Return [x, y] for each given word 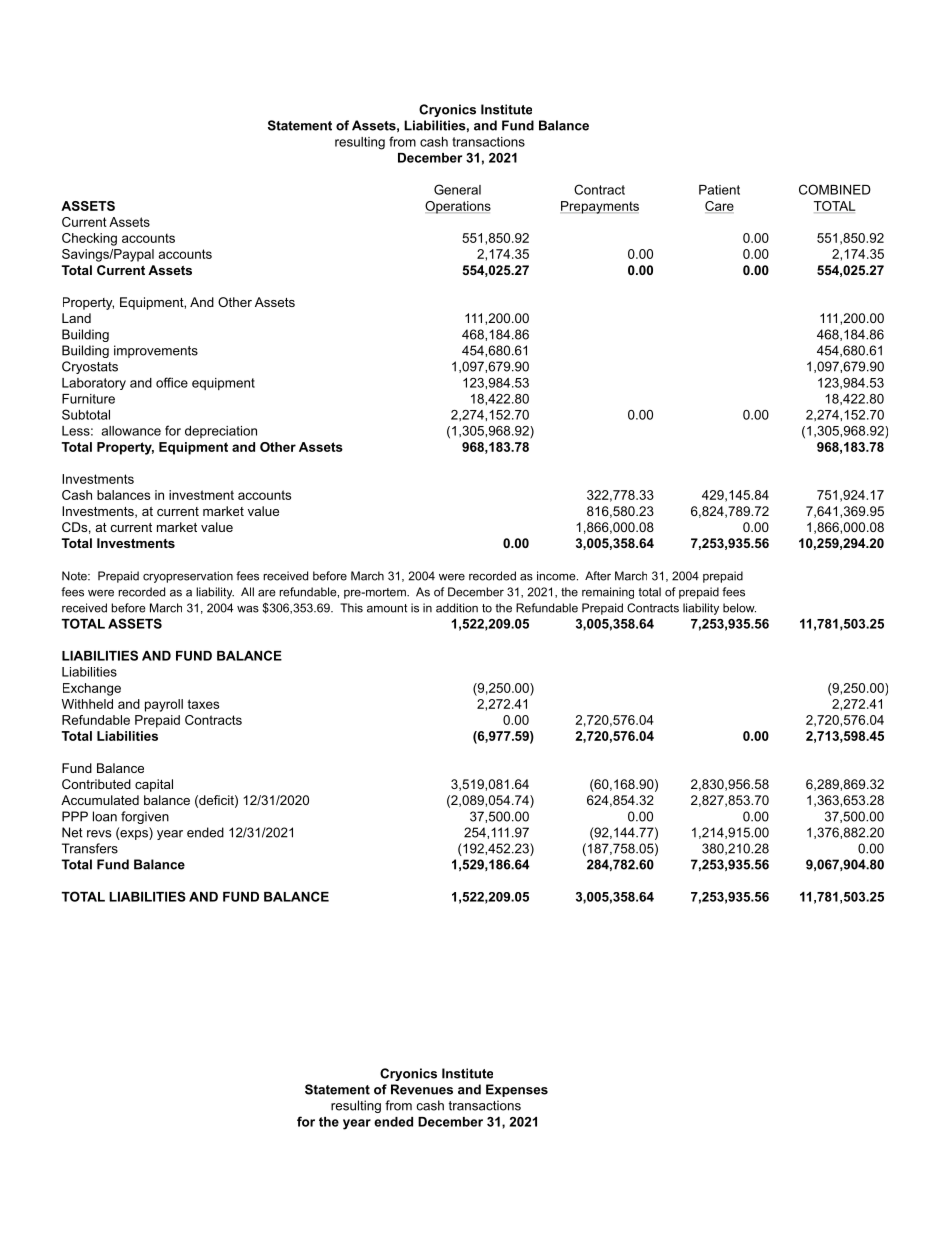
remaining [608, 593]
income [557, 576]
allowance [131, 431]
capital [154, 785]
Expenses [517, 1090]
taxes [203, 704]
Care [719, 207]
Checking [89, 239]
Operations [458, 207]
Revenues [422, 1089]
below [739, 608]
